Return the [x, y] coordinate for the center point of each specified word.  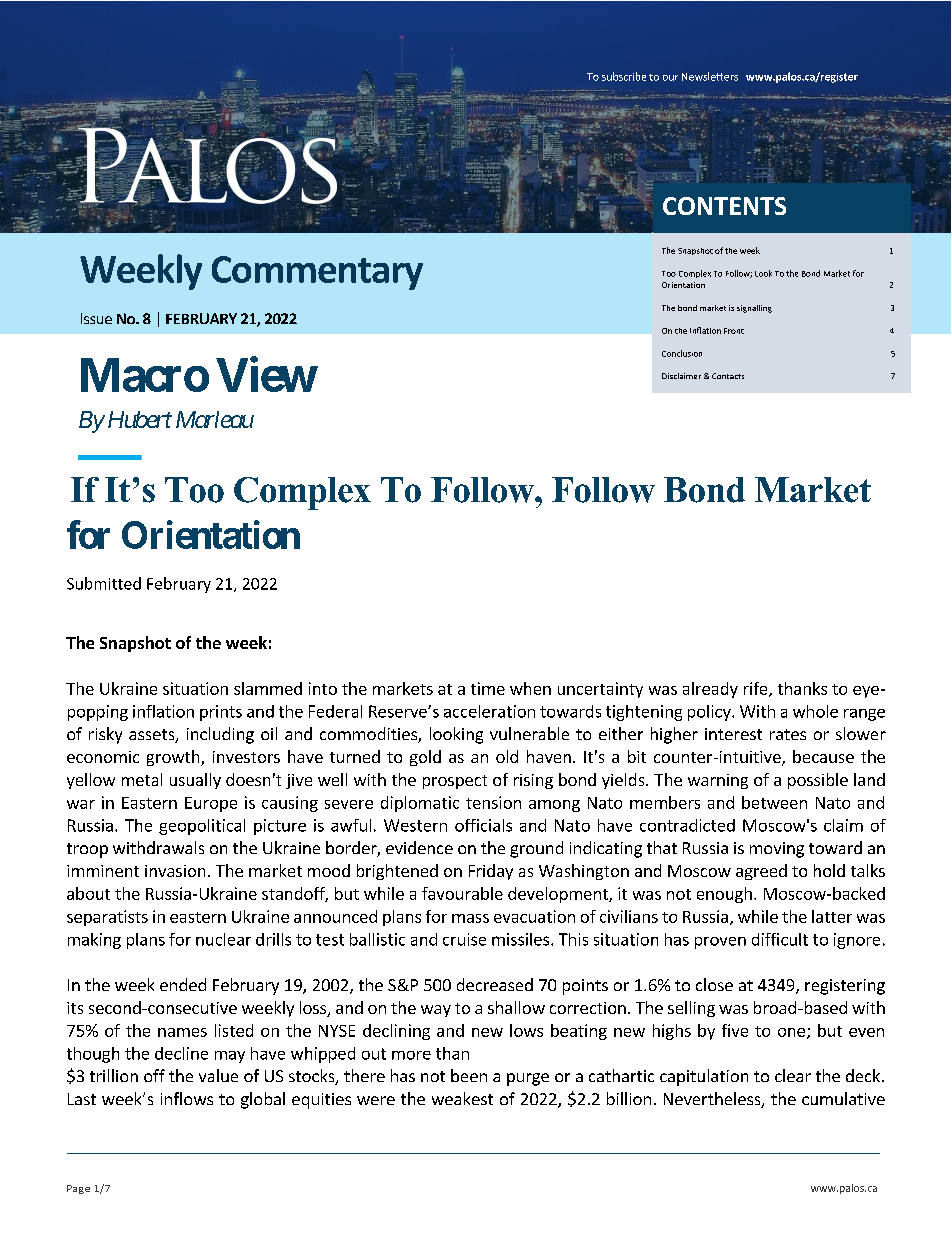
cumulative [843, 1098]
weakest [462, 1098]
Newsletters [710, 76]
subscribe [624, 76]
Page [78, 1189]
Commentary [317, 273]
